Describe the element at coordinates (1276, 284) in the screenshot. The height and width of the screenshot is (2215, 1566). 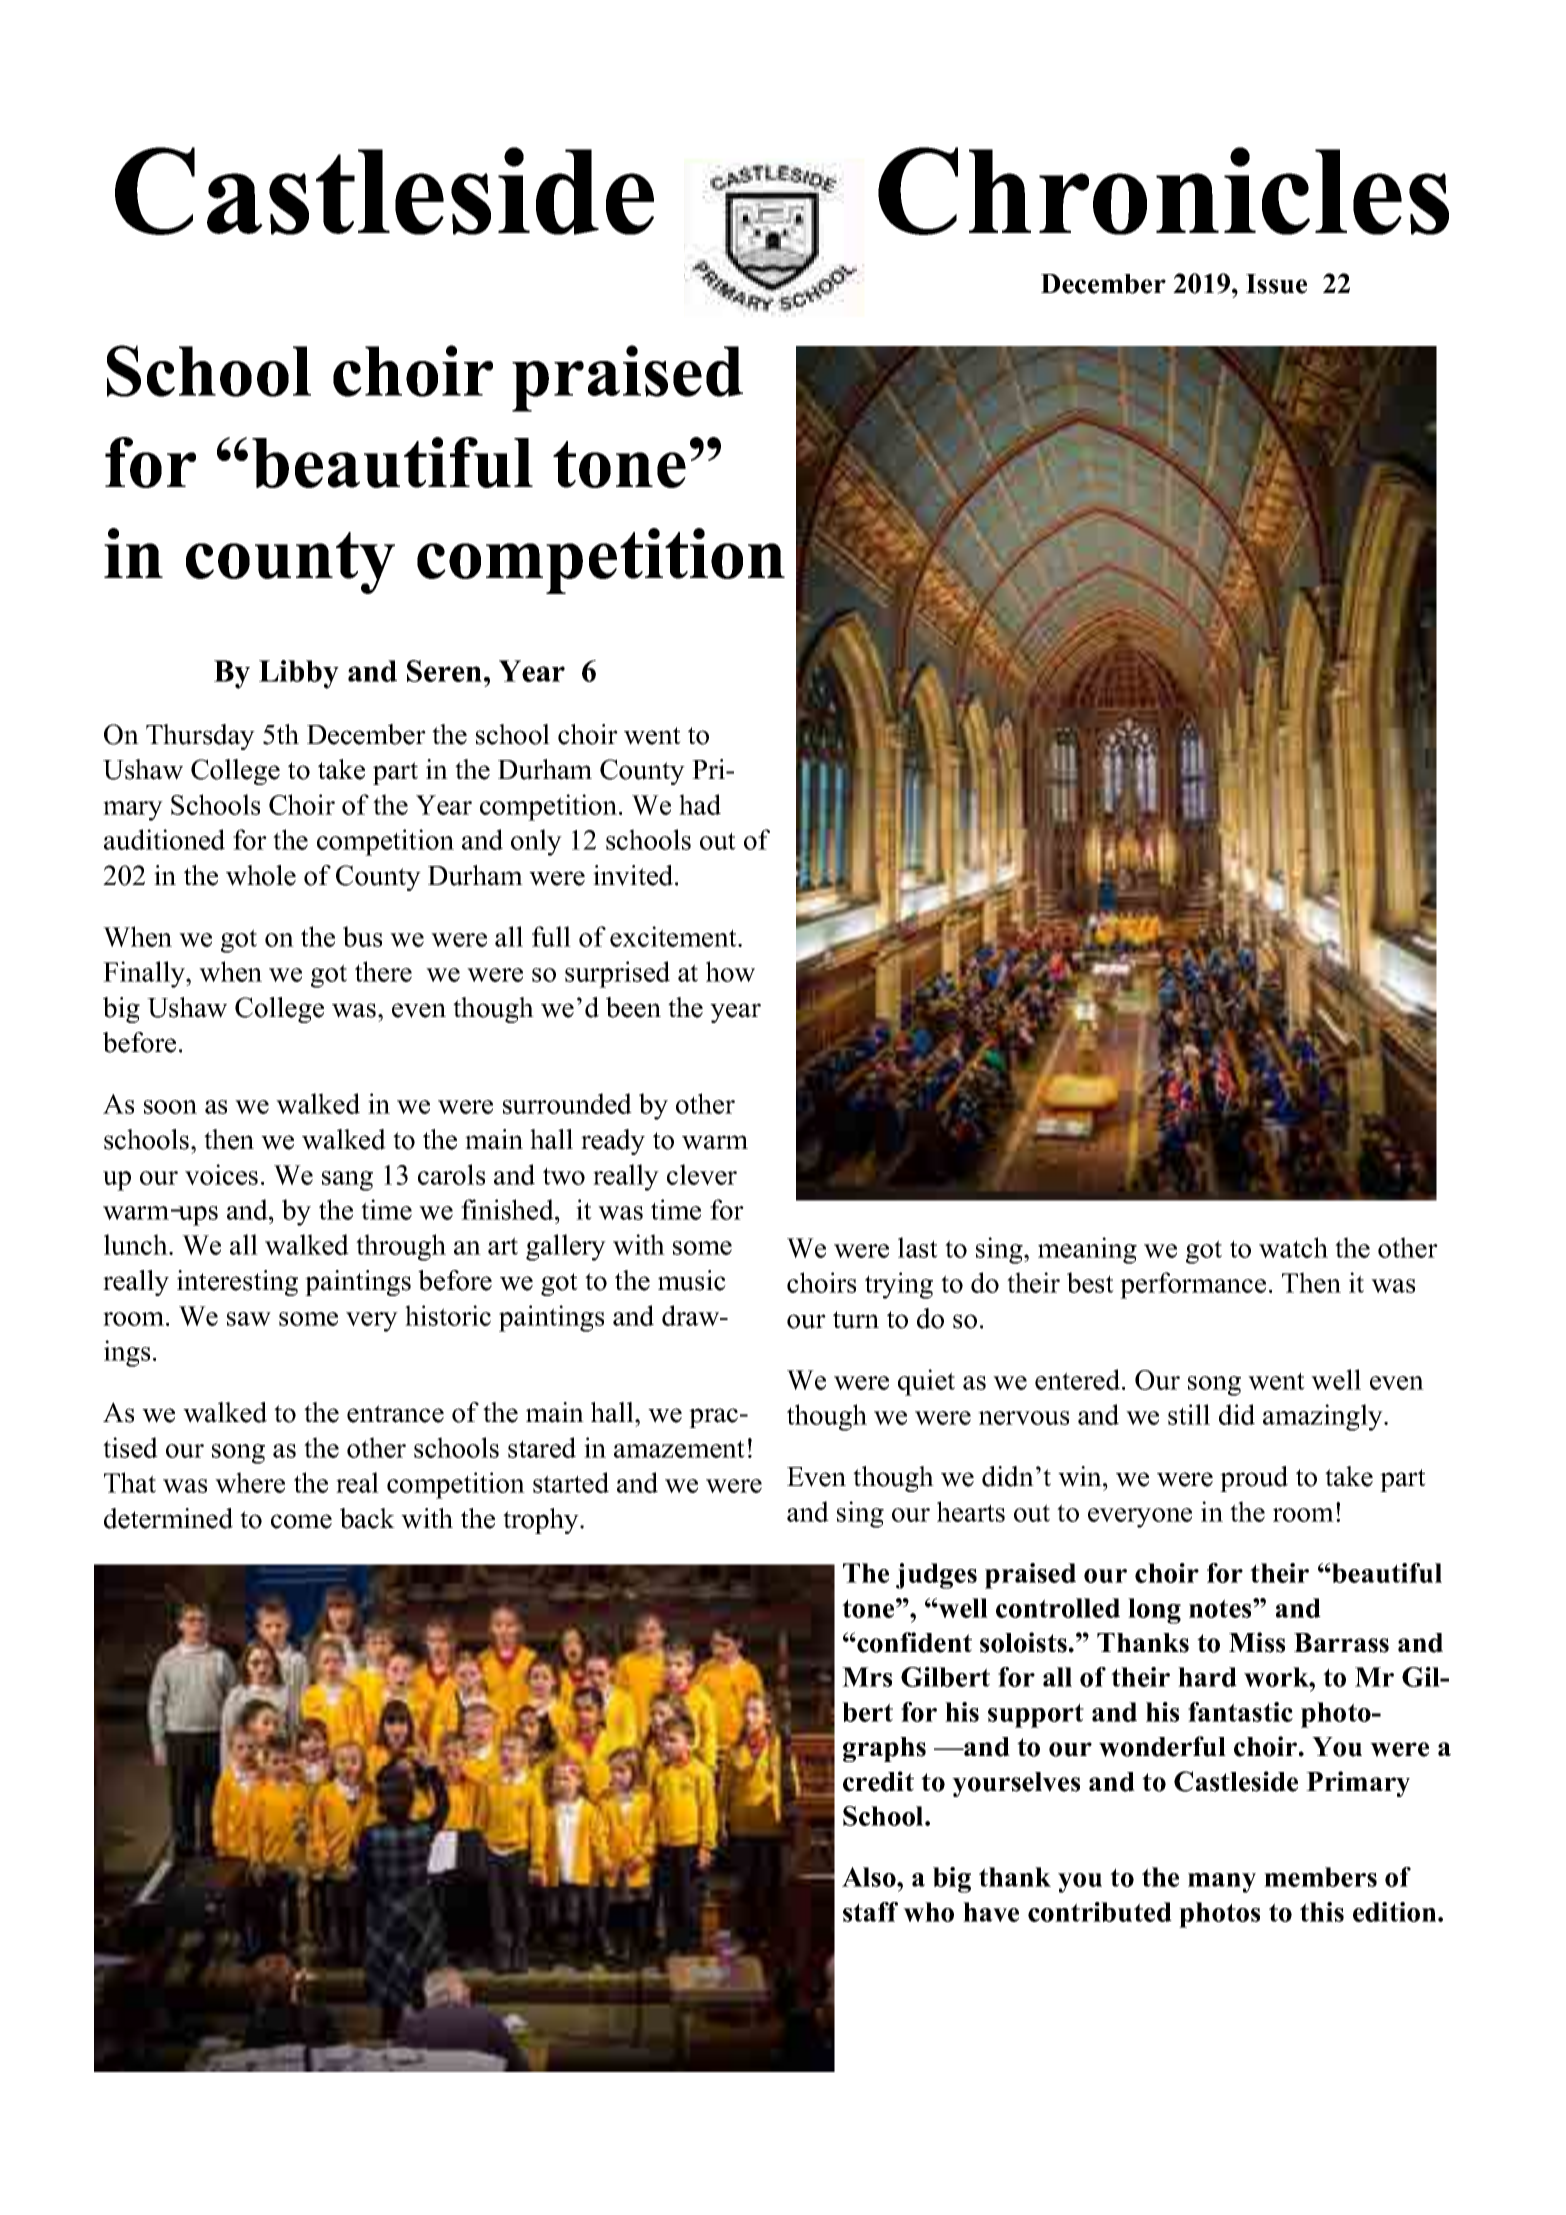
I see `Issue` at that location.
